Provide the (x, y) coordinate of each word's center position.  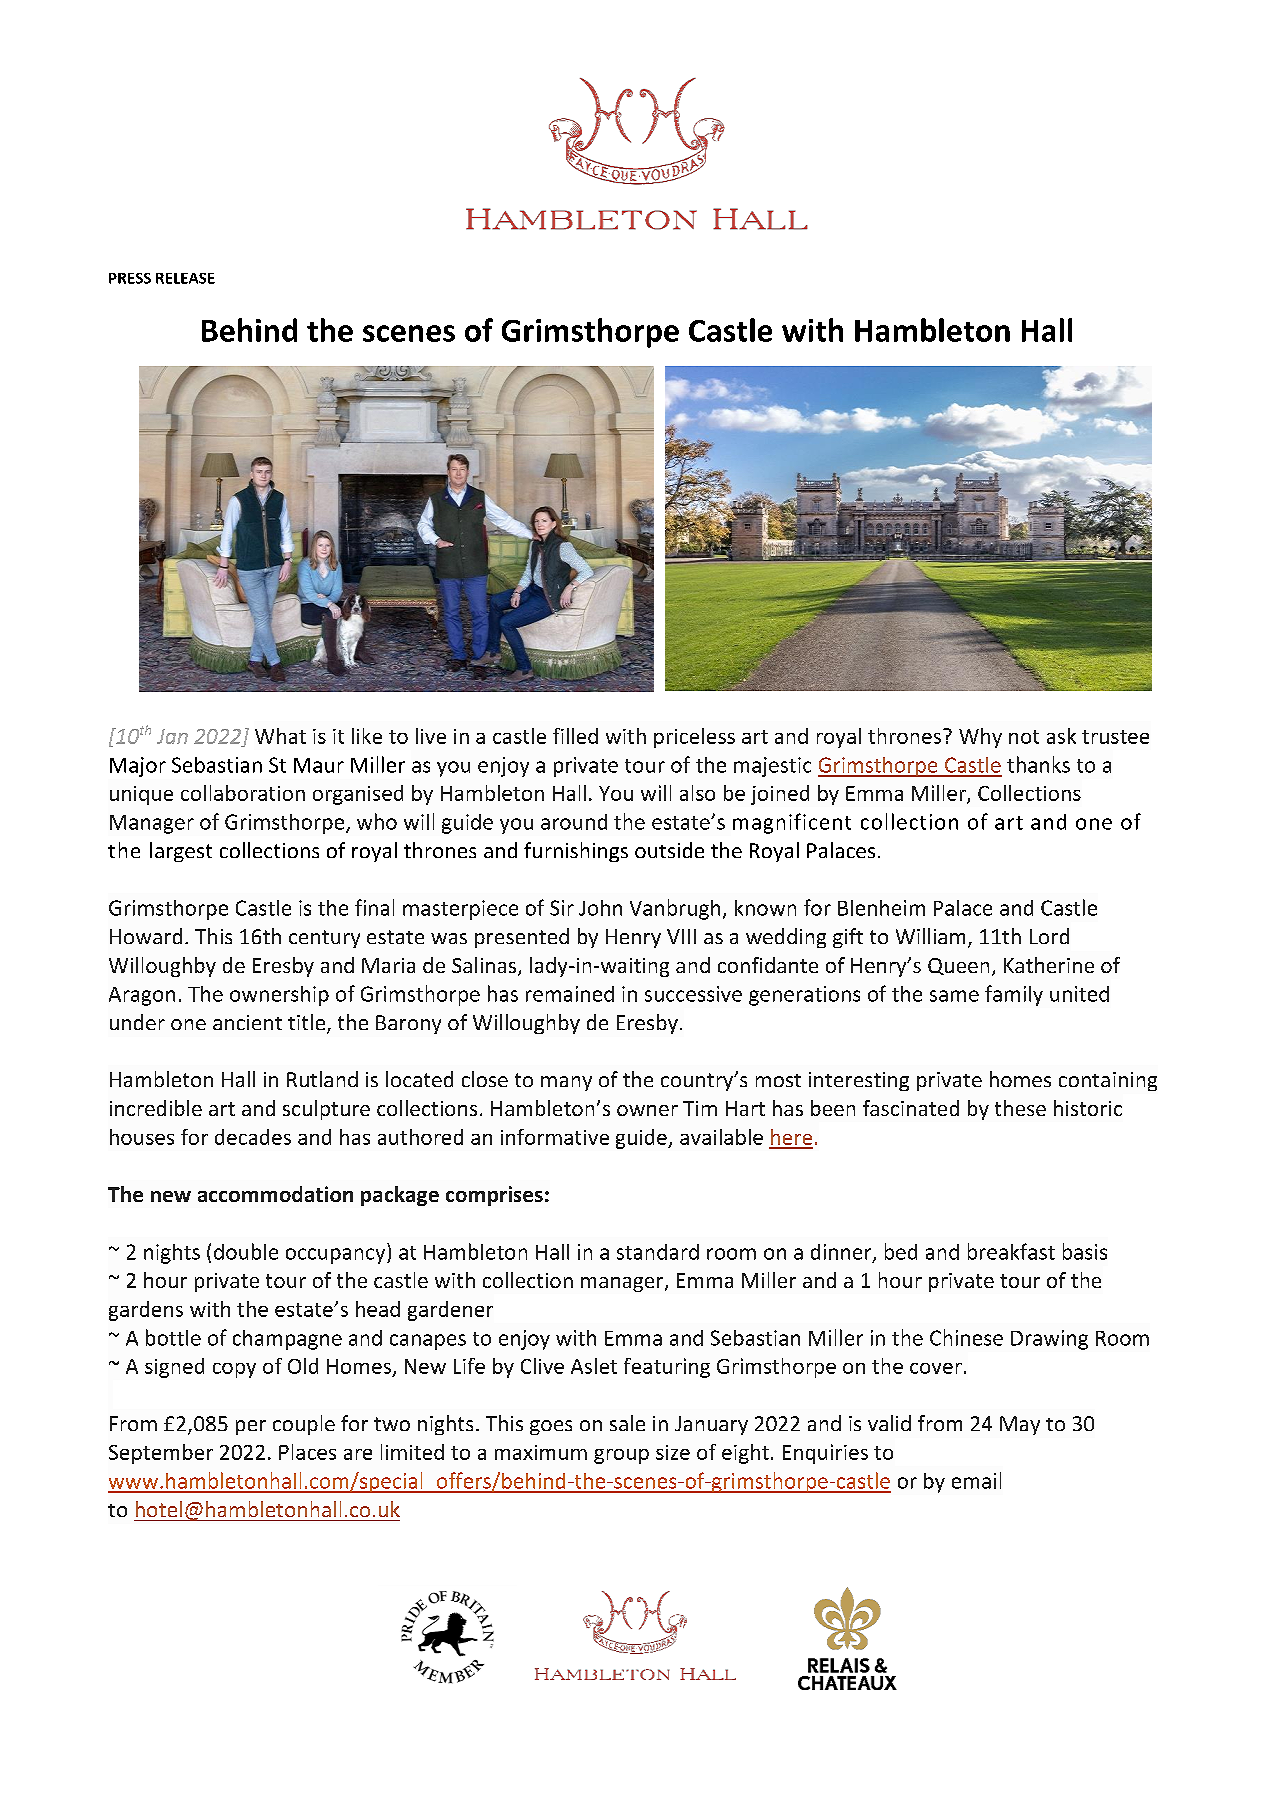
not (1024, 737)
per (251, 1427)
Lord (1049, 936)
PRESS (130, 278)
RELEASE (185, 278)
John (600, 908)
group (621, 1456)
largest (181, 852)
